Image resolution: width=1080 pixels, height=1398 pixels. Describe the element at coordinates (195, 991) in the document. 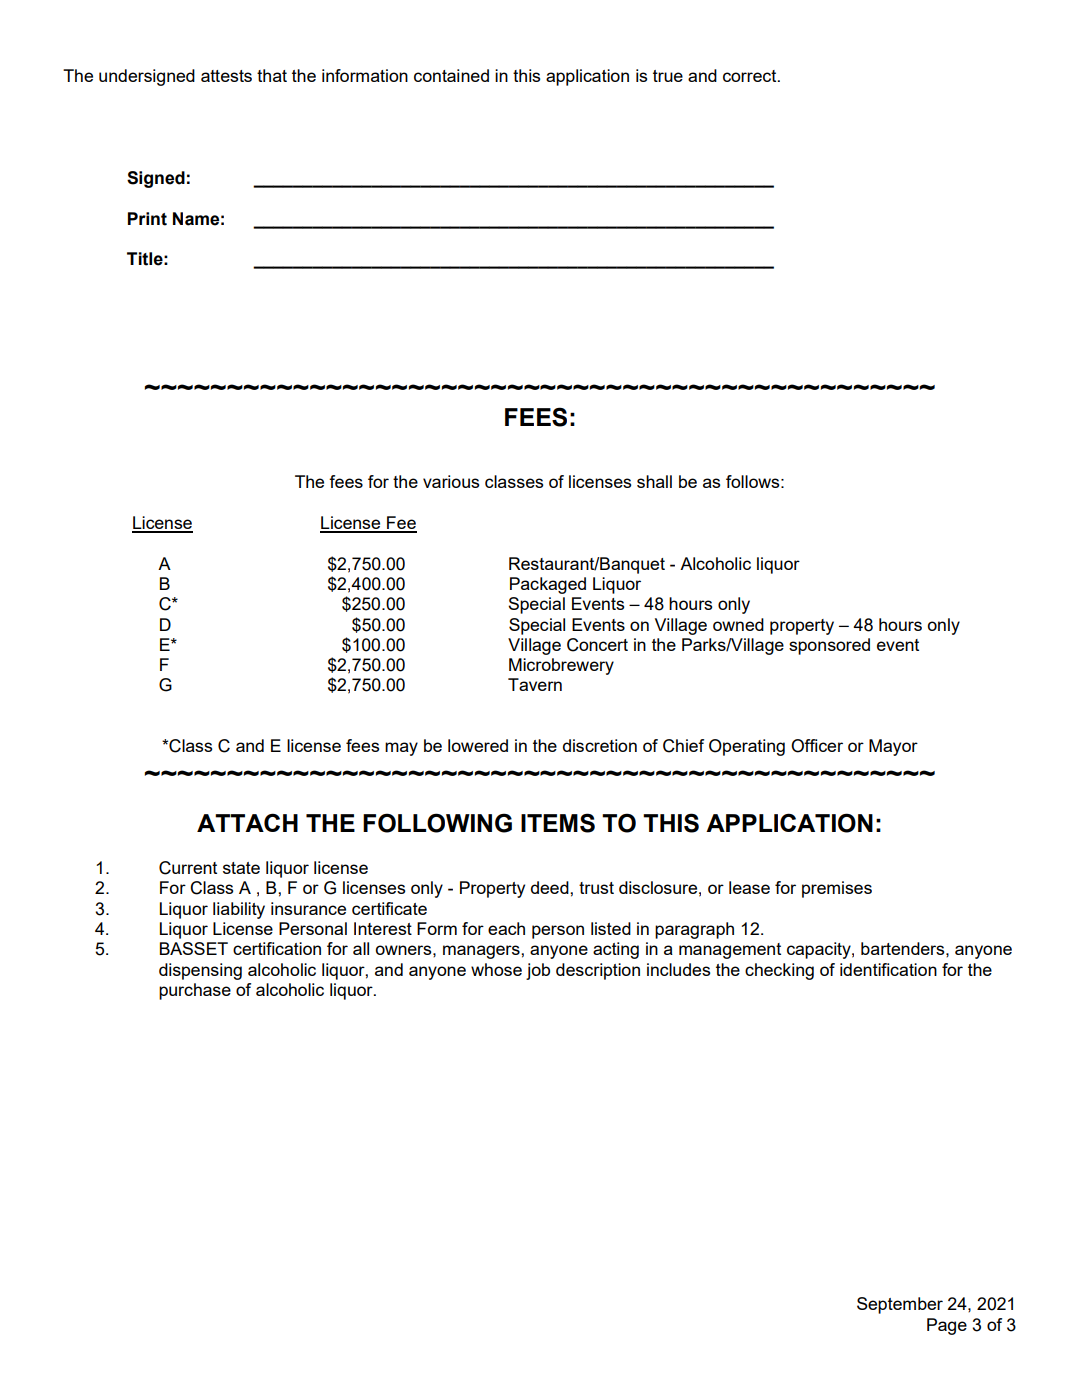

I see `purchase` at that location.
